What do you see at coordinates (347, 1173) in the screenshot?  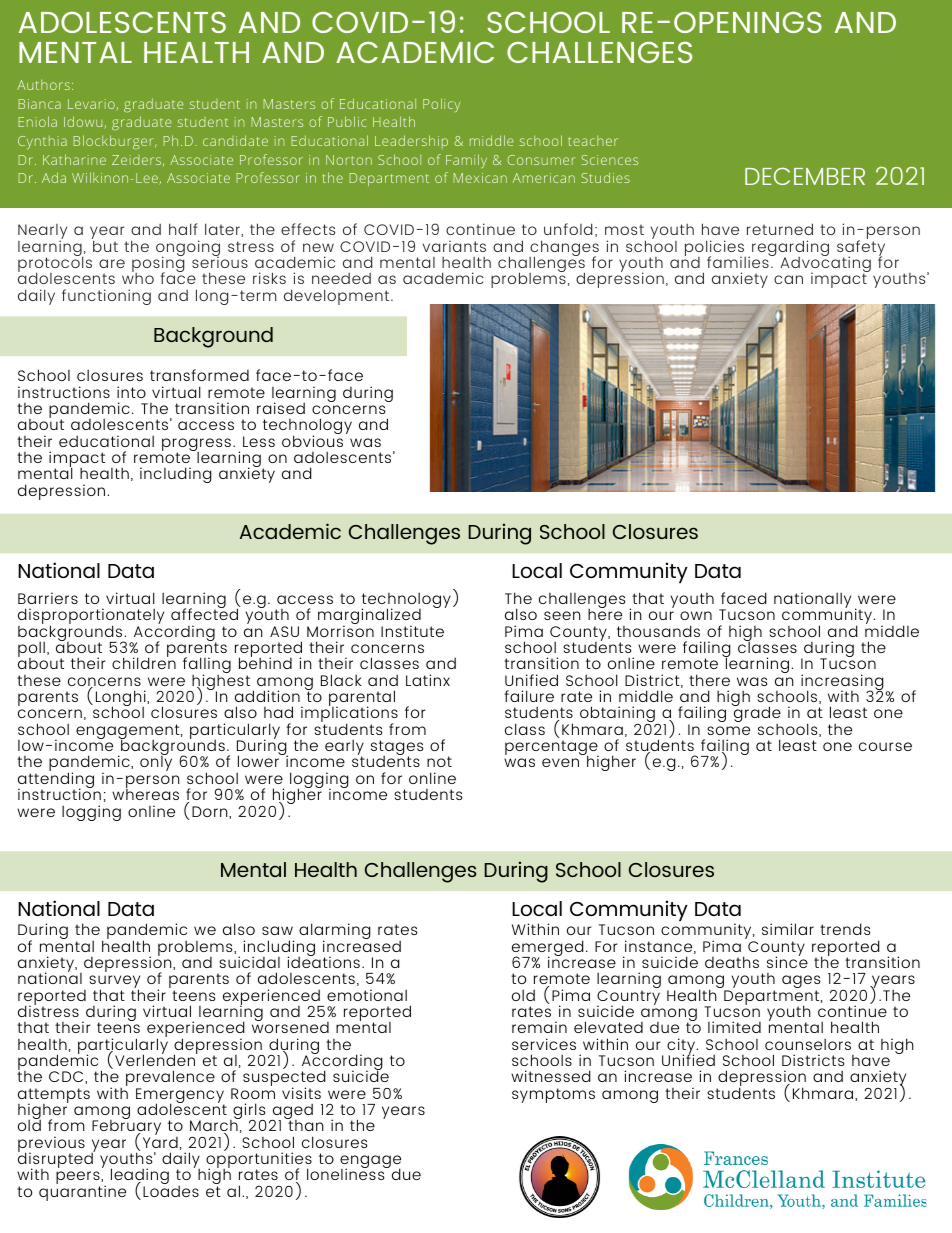 I see `loneliness` at bounding box center [347, 1173].
